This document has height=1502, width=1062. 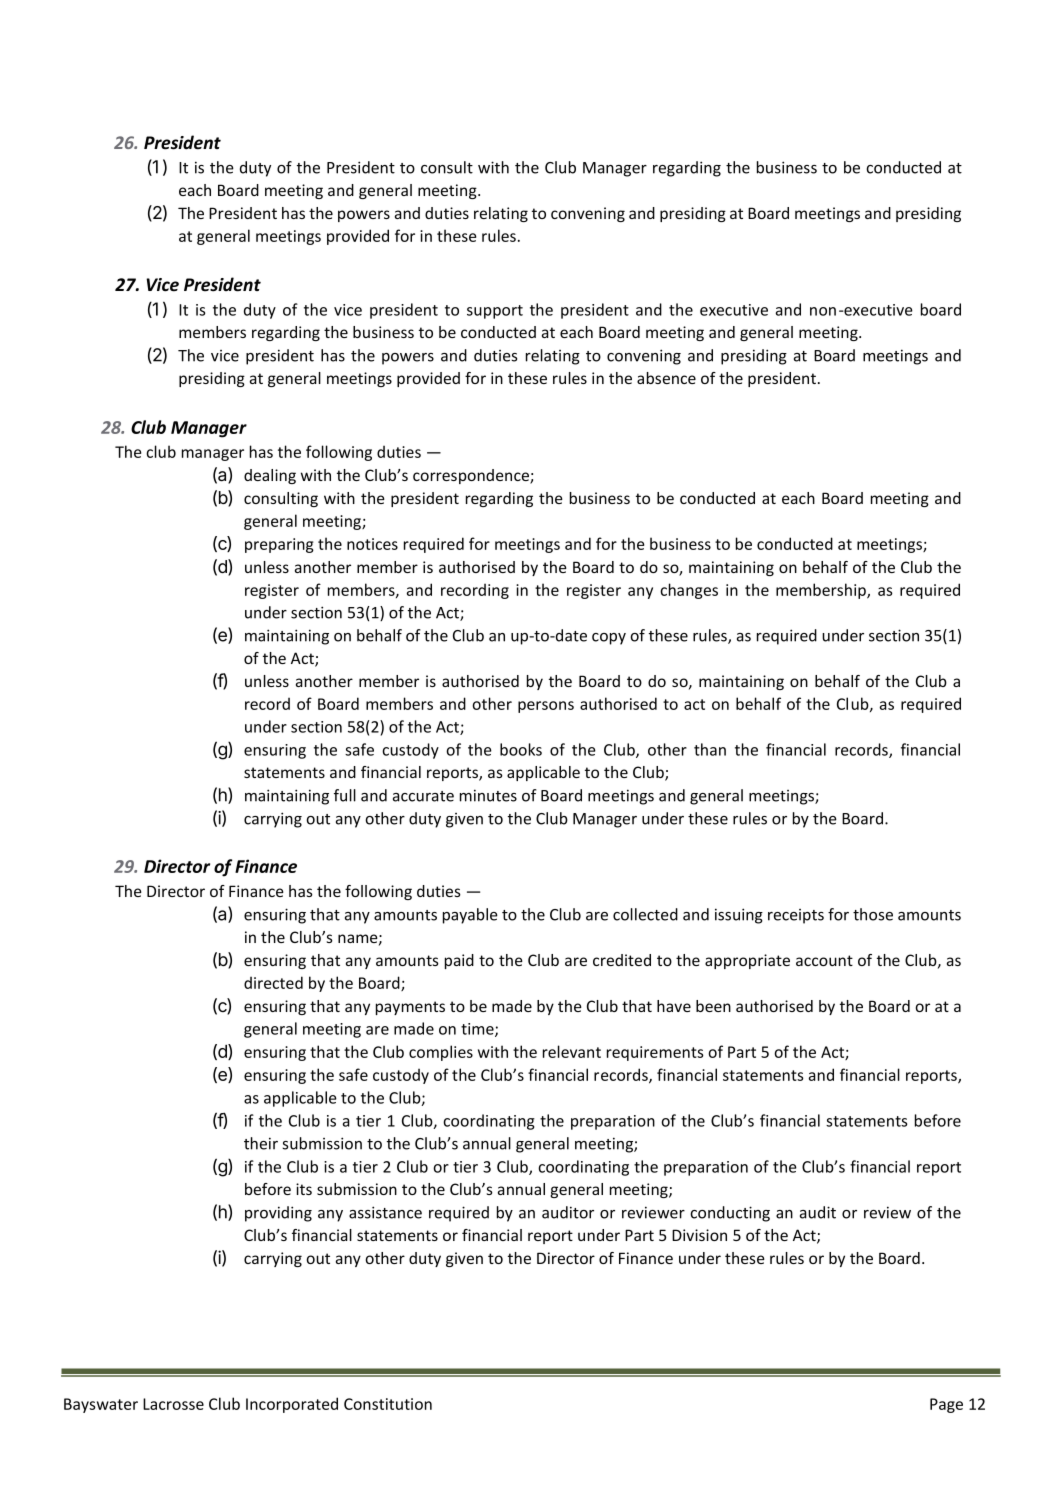 What do you see at coordinates (388, 1404) in the document?
I see `Constitution` at bounding box center [388, 1404].
